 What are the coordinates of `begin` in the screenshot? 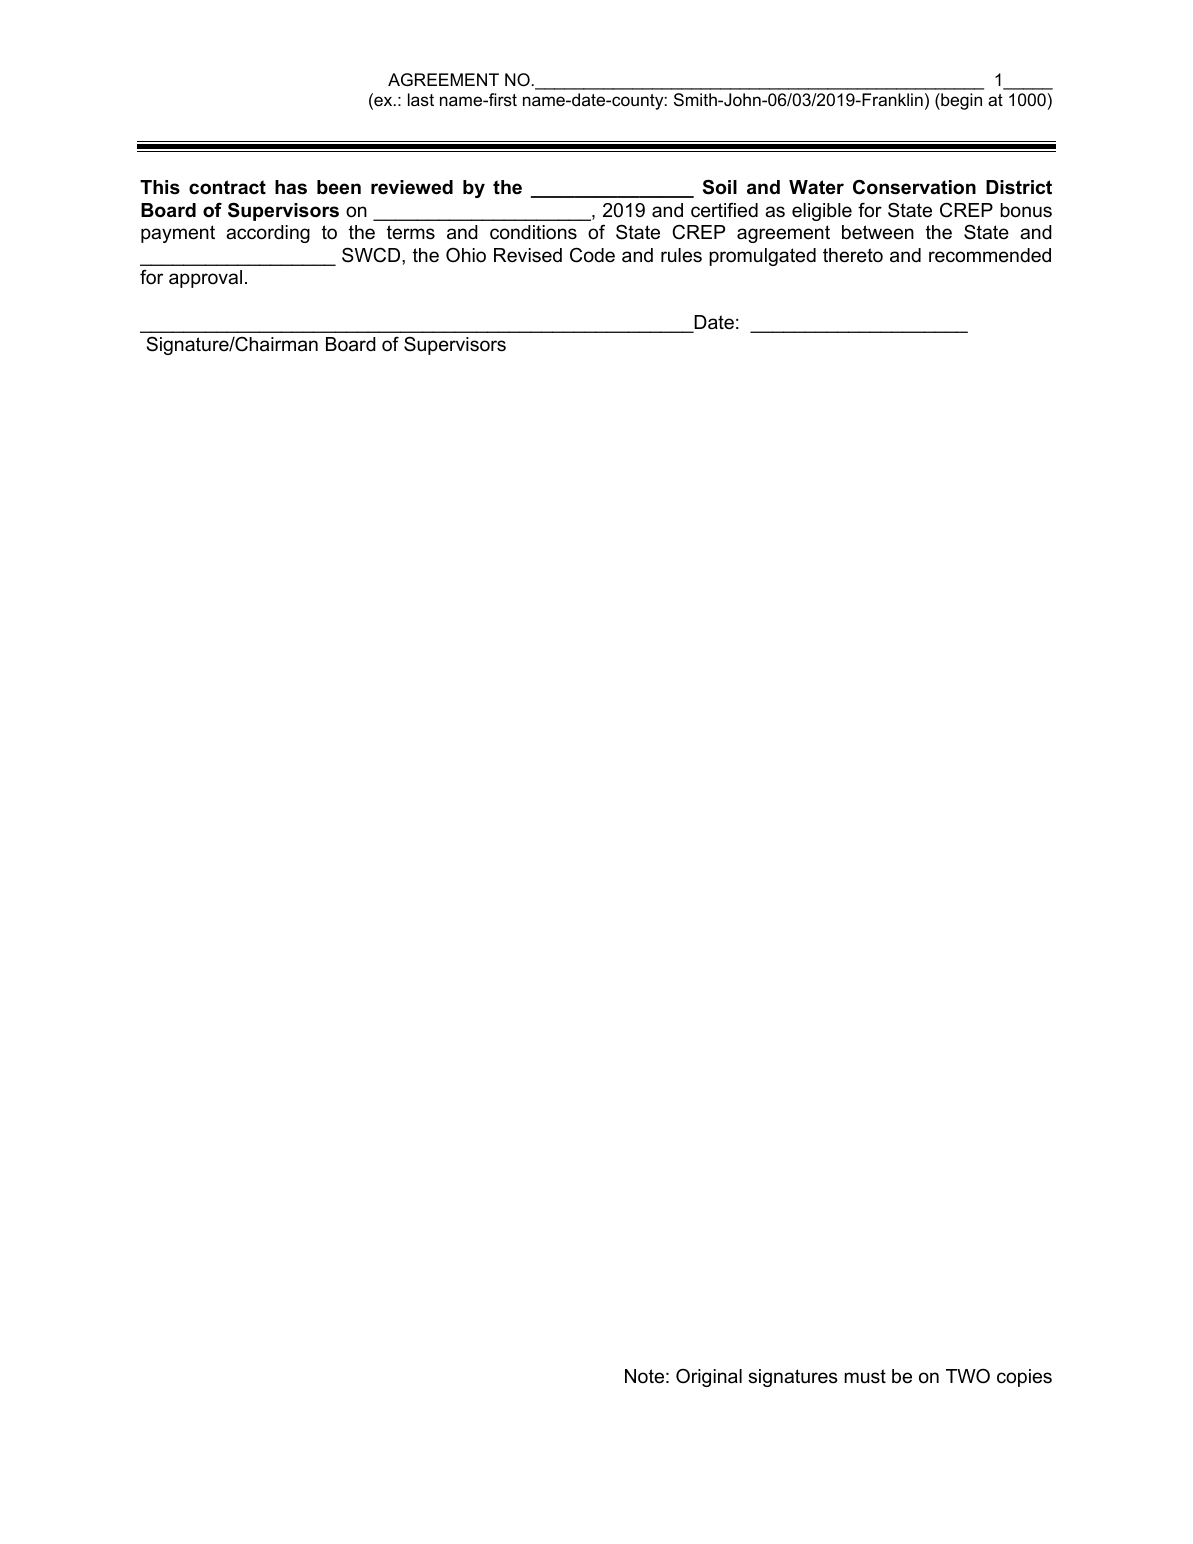 It's located at (960, 101).
